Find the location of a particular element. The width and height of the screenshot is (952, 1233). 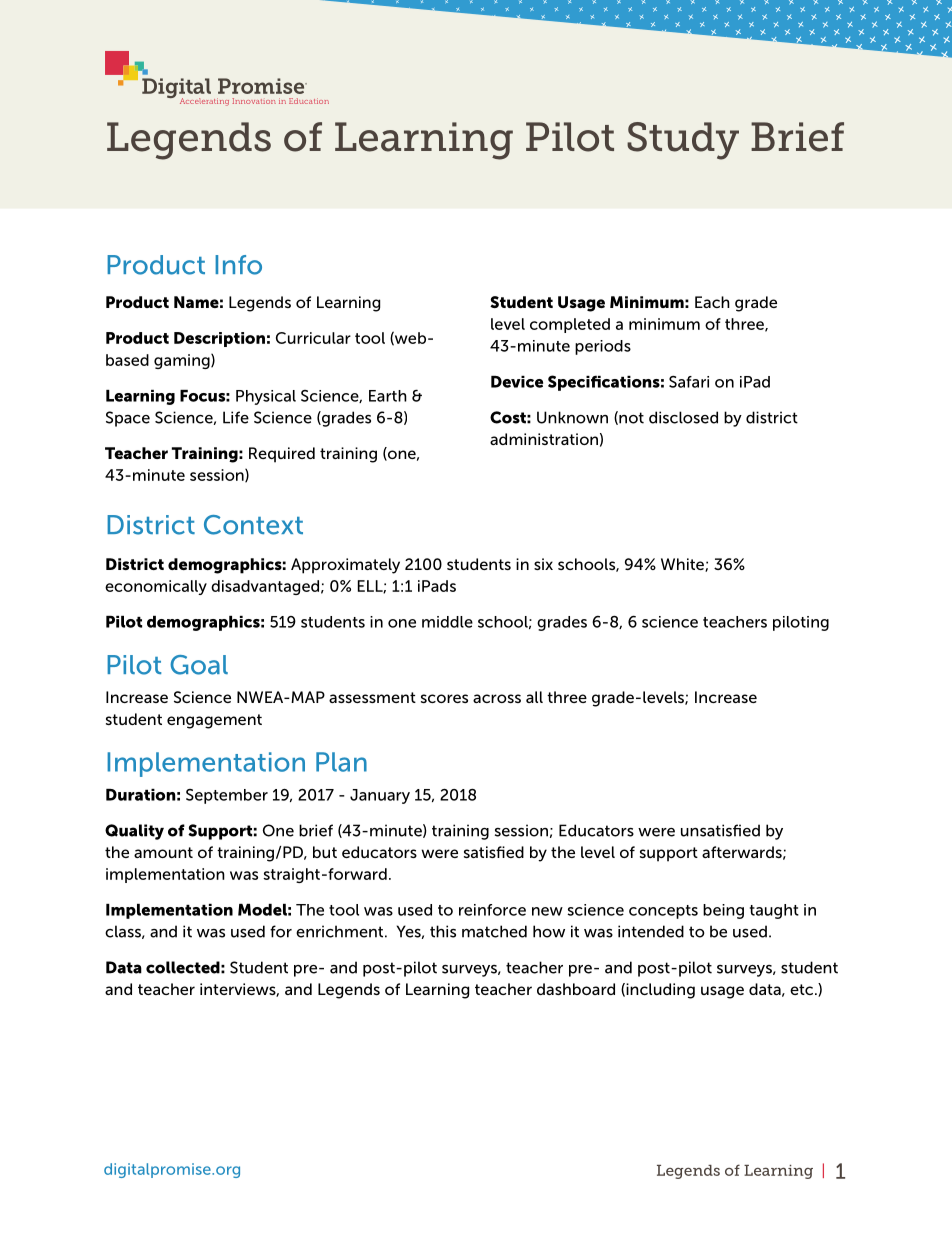

Accelerating is located at coordinates (204, 102).
